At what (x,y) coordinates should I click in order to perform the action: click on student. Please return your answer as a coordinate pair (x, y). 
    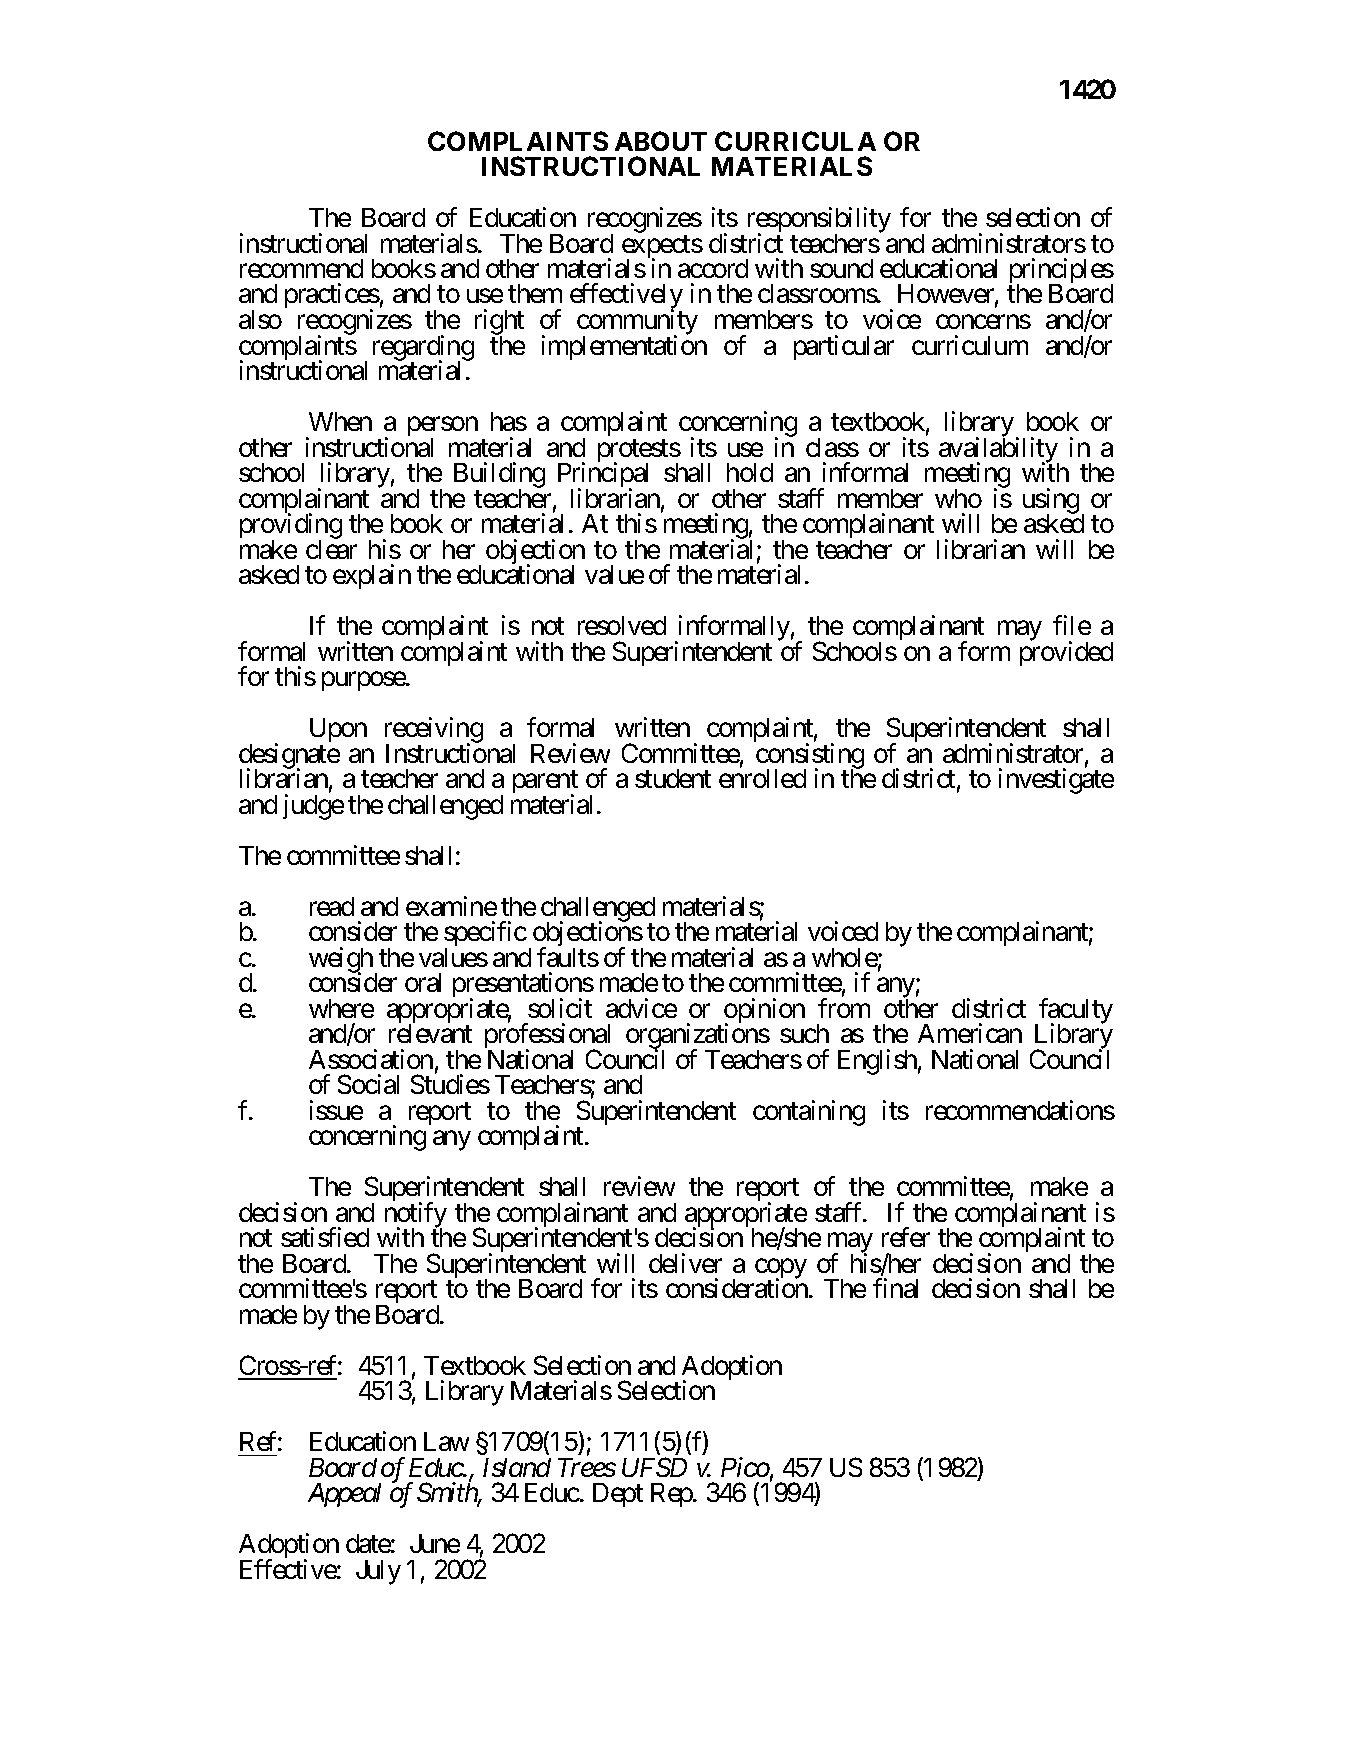
    Looking at the image, I should click on (673, 778).
